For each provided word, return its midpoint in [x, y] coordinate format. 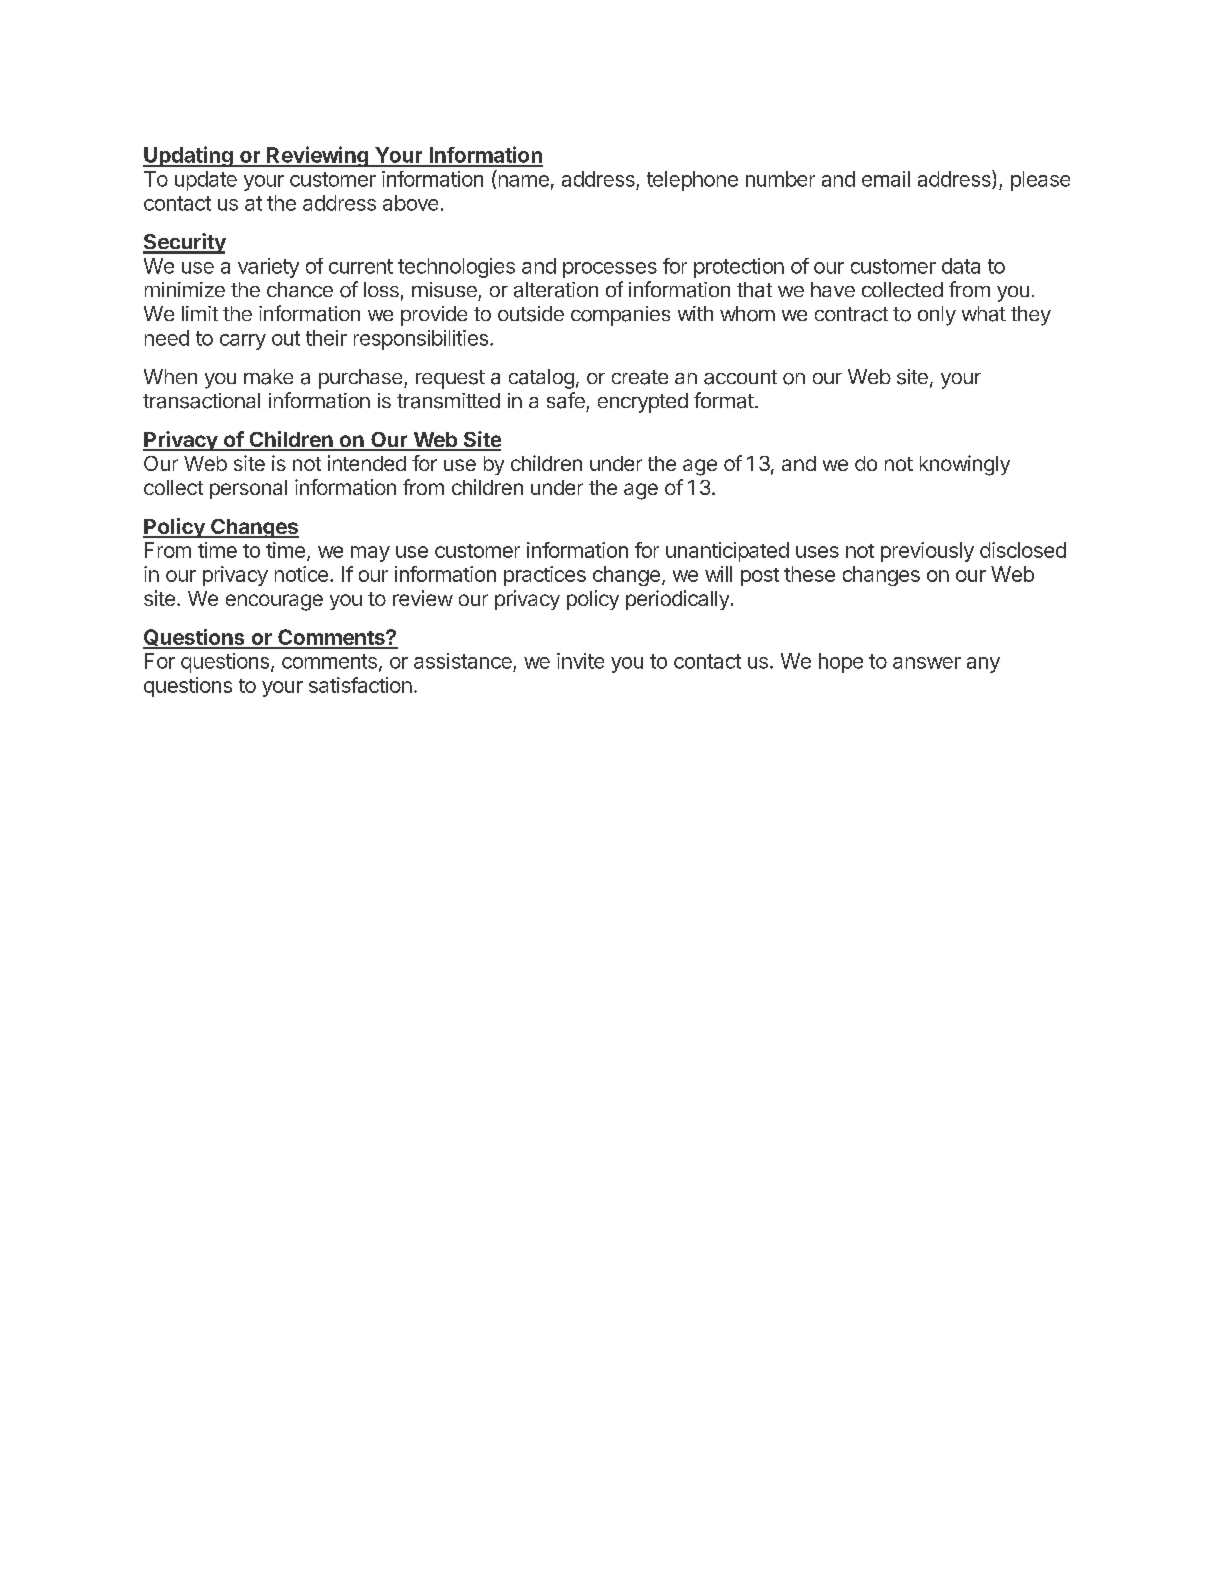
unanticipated [727, 552]
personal [248, 489]
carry [243, 342]
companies [620, 316]
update [206, 181]
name [524, 181]
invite [580, 661]
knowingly [965, 465]
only [937, 316]
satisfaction [360, 685]
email [886, 179]
